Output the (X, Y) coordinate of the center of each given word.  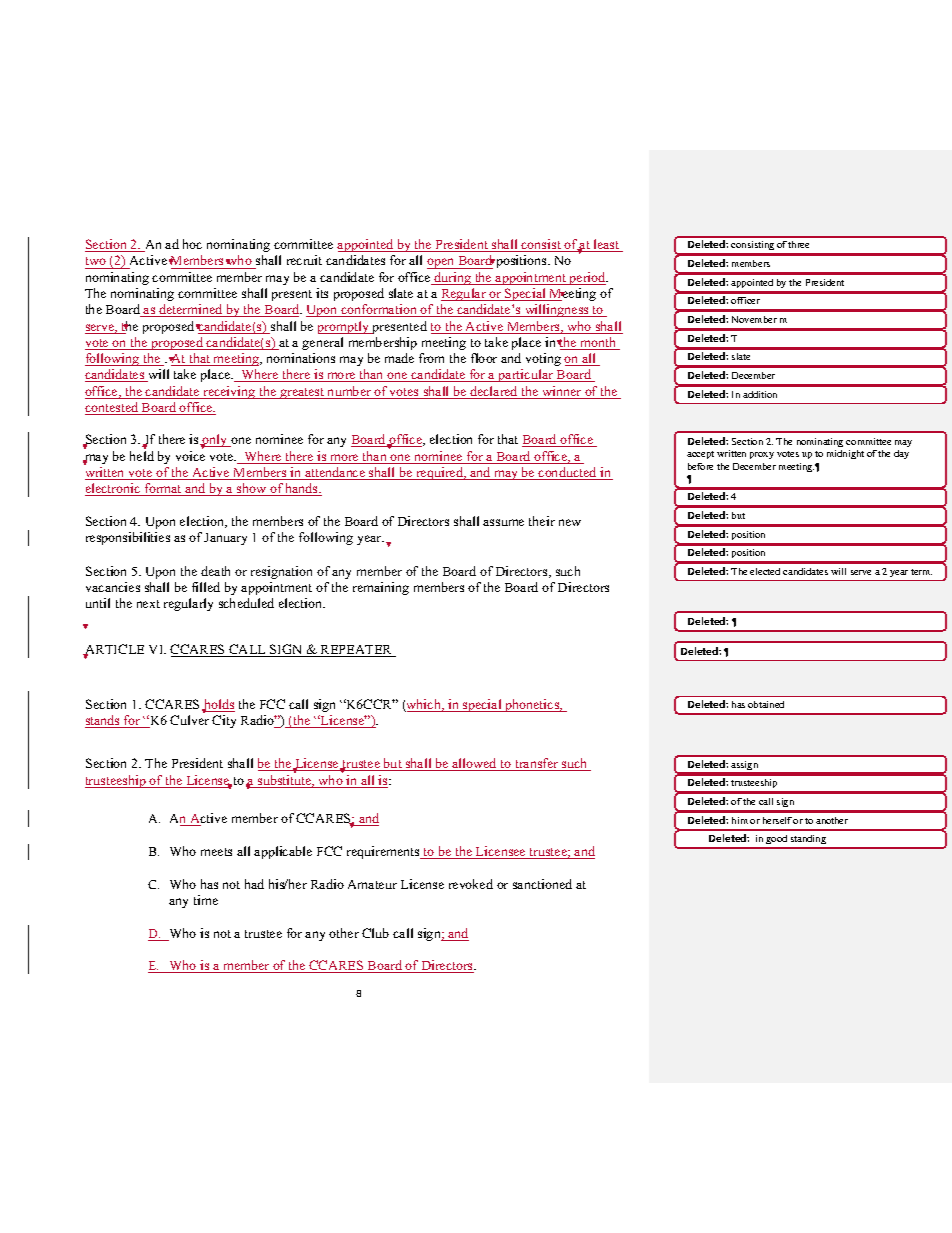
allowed (474, 764)
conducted (568, 473)
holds (218, 705)
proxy (762, 455)
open (442, 263)
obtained (766, 704)
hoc (192, 244)
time (206, 900)
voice (190, 456)
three (798, 244)
